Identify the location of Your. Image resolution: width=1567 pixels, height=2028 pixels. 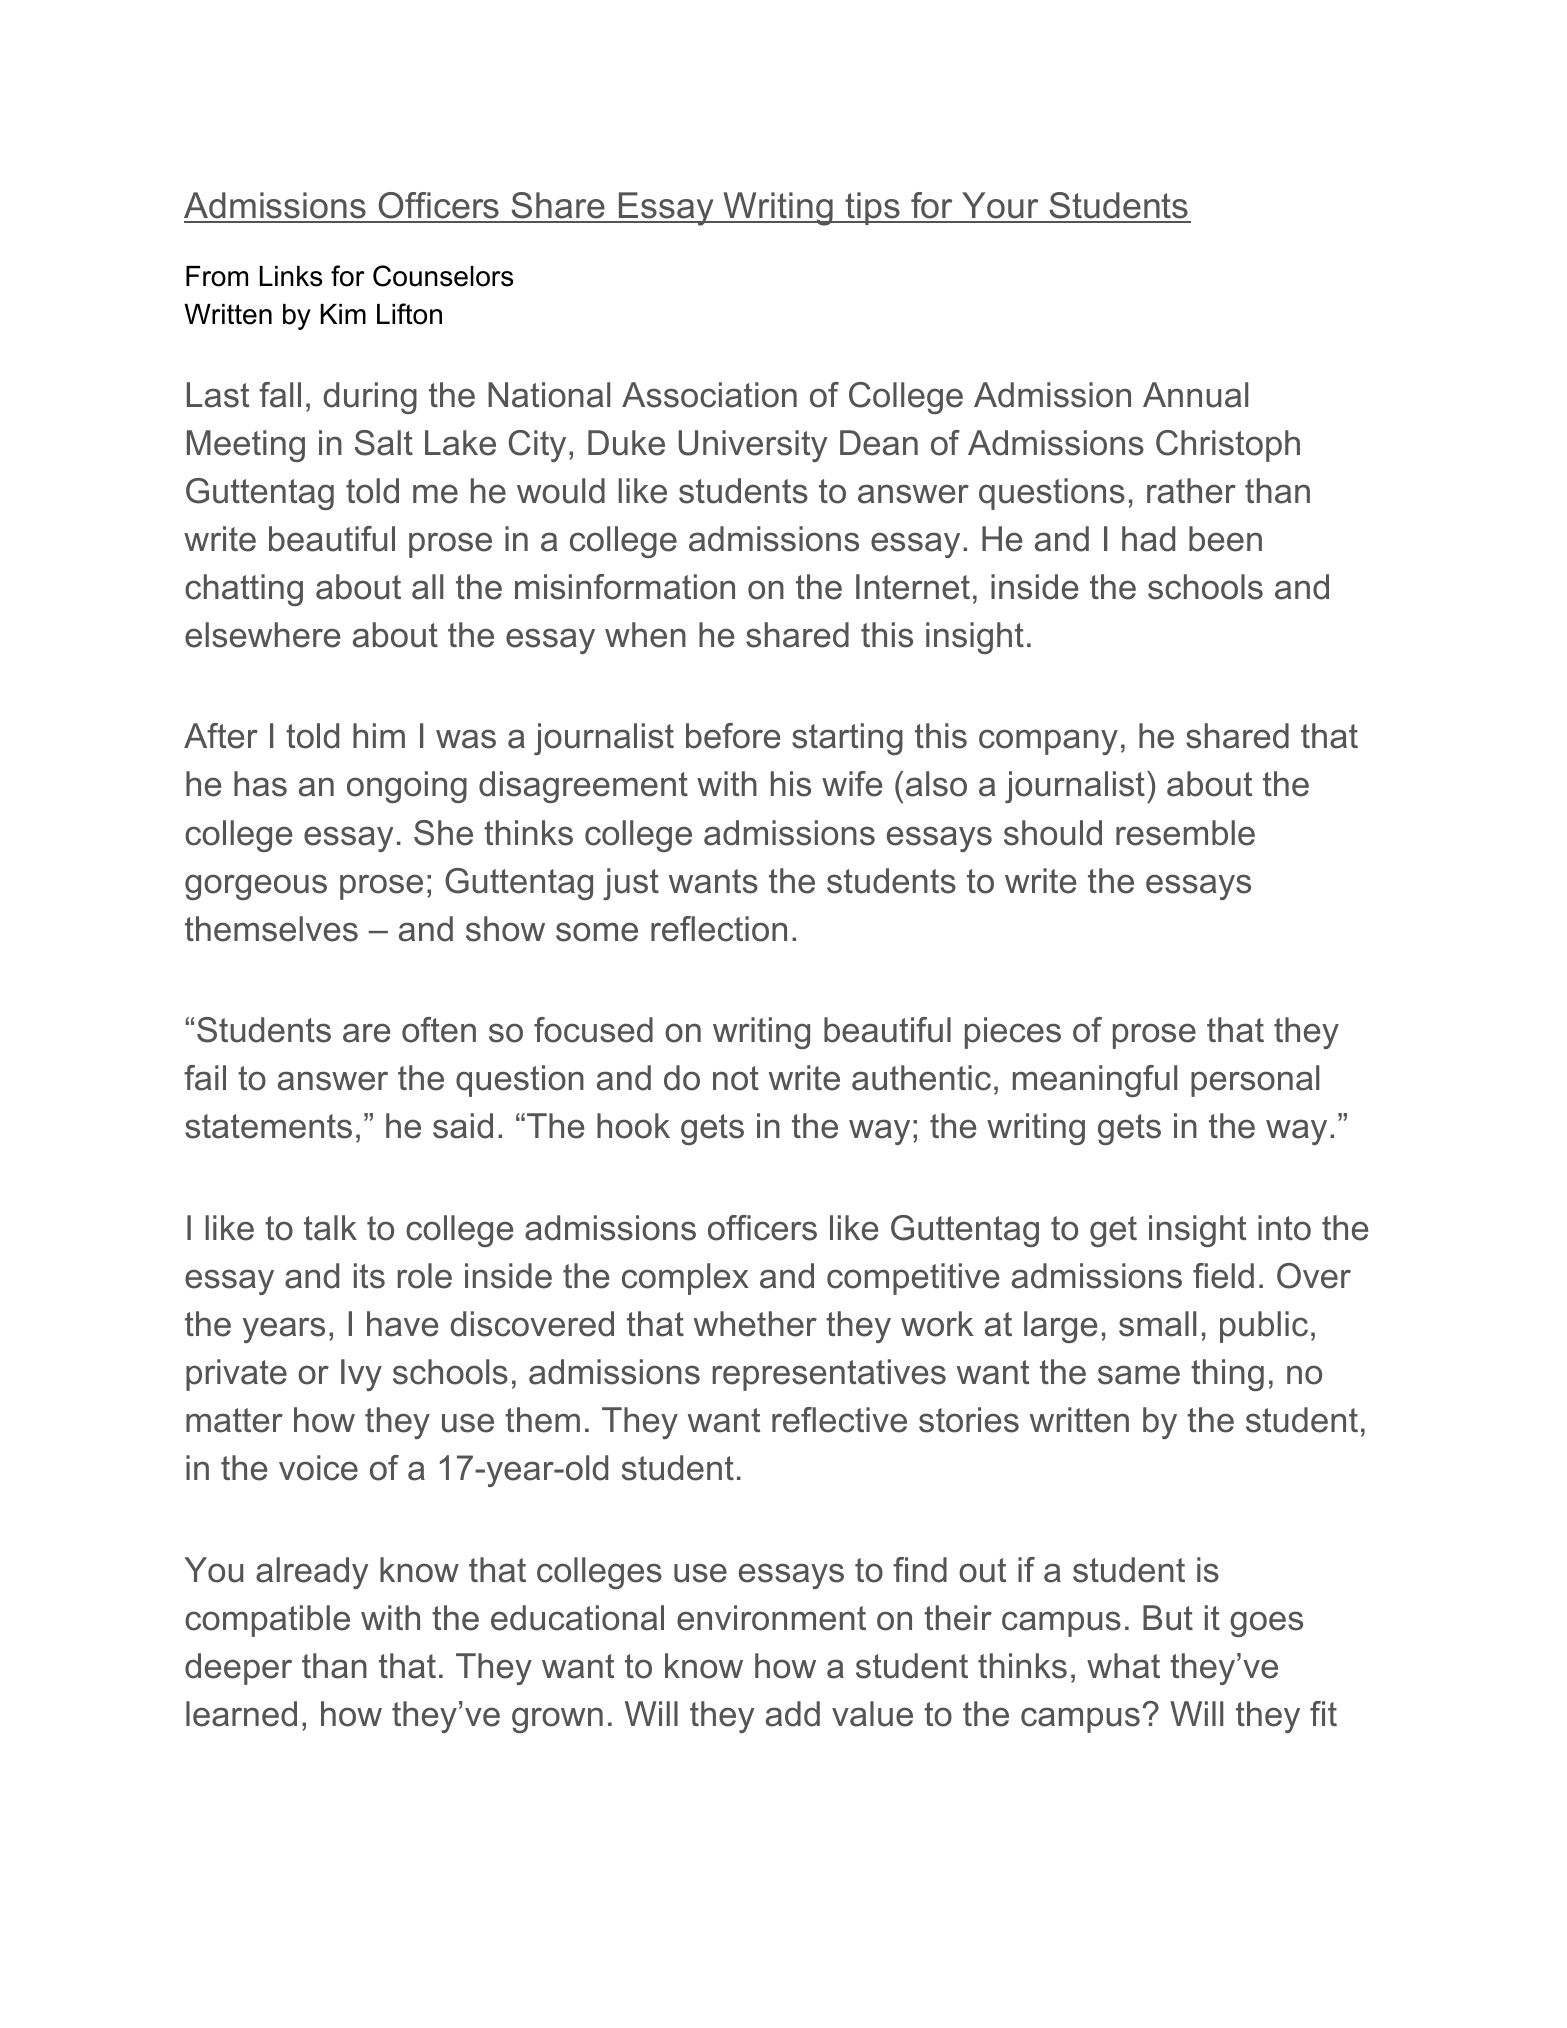
(1000, 207).
